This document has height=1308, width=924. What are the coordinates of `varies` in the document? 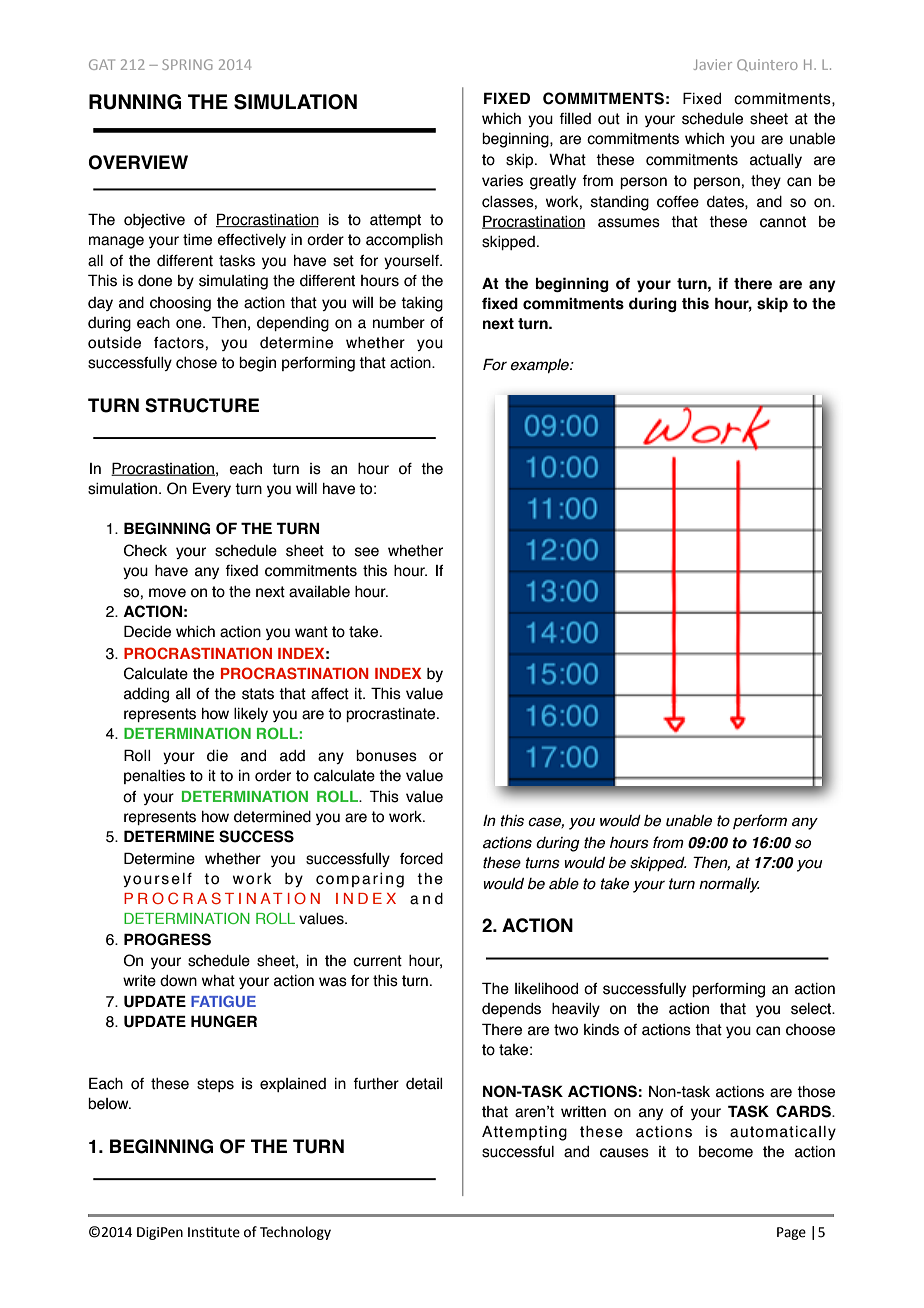 It's located at (502, 181).
